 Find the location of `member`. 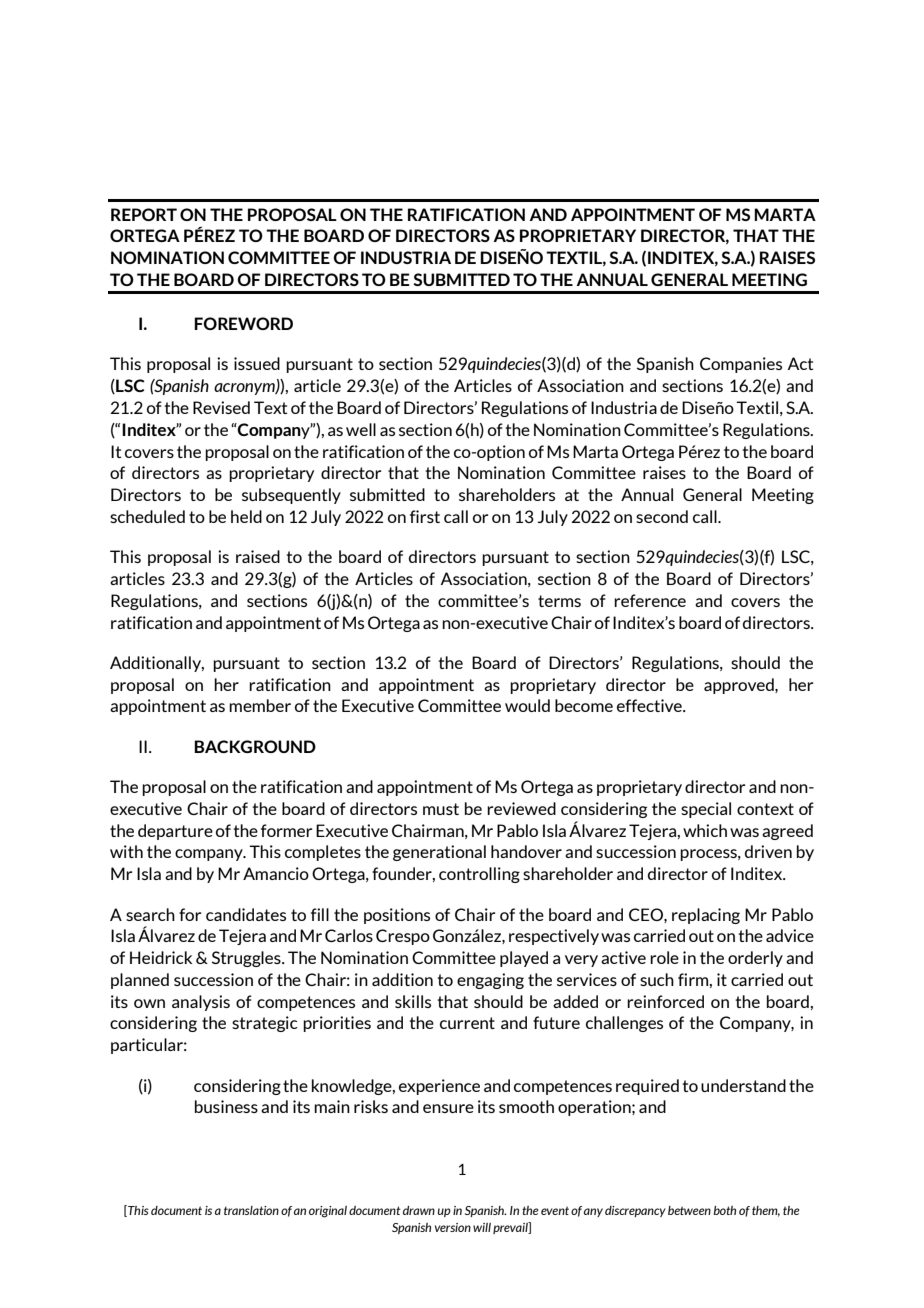

member is located at coordinates (260, 705).
